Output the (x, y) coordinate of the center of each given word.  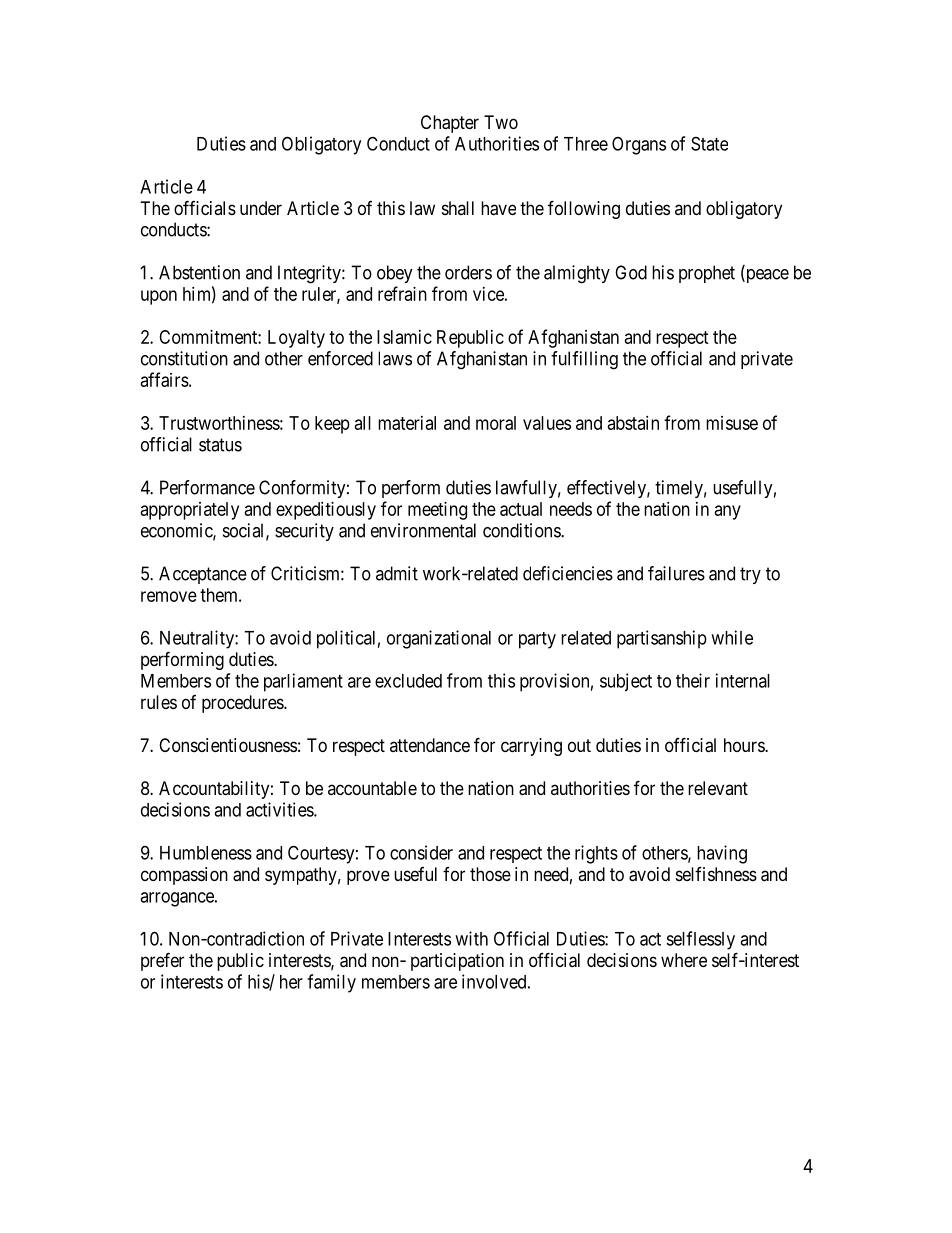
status (220, 445)
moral (496, 423)
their (693, 680)
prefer (162, 961)
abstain (633, 423)
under (261, 208)
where (684, 960)
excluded (408, 681)
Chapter (450, 124)
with (471, 938)
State (709, 143)
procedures (243, 704)
